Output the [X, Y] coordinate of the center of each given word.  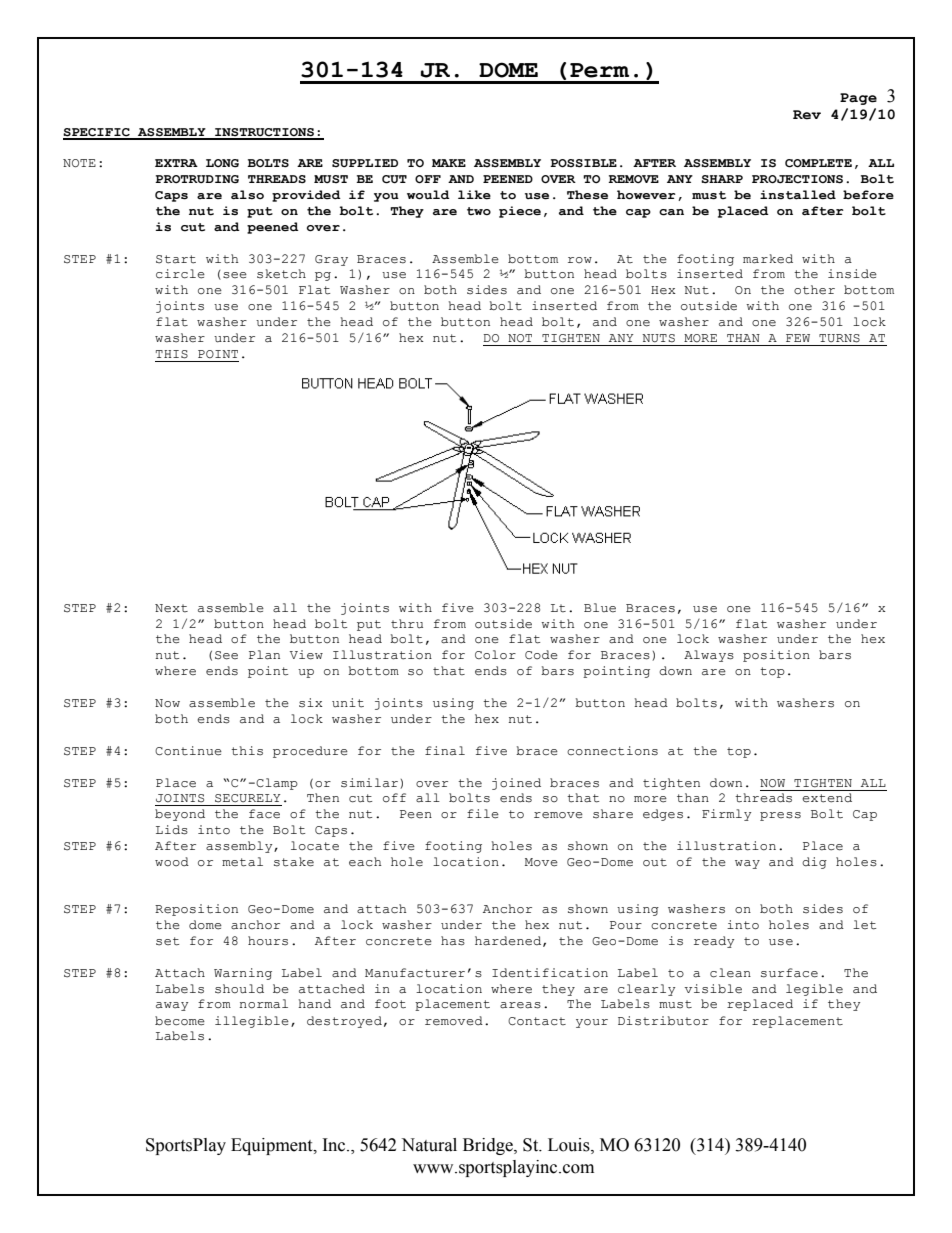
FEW [798, 338]
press [780, 816]
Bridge [489, 1146]
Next [171, 608]
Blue [600, 607]
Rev [807, 115]
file [483, 814]
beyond [180, 815]
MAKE [449, 163]
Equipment [273, 1146]
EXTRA [176, 163]
